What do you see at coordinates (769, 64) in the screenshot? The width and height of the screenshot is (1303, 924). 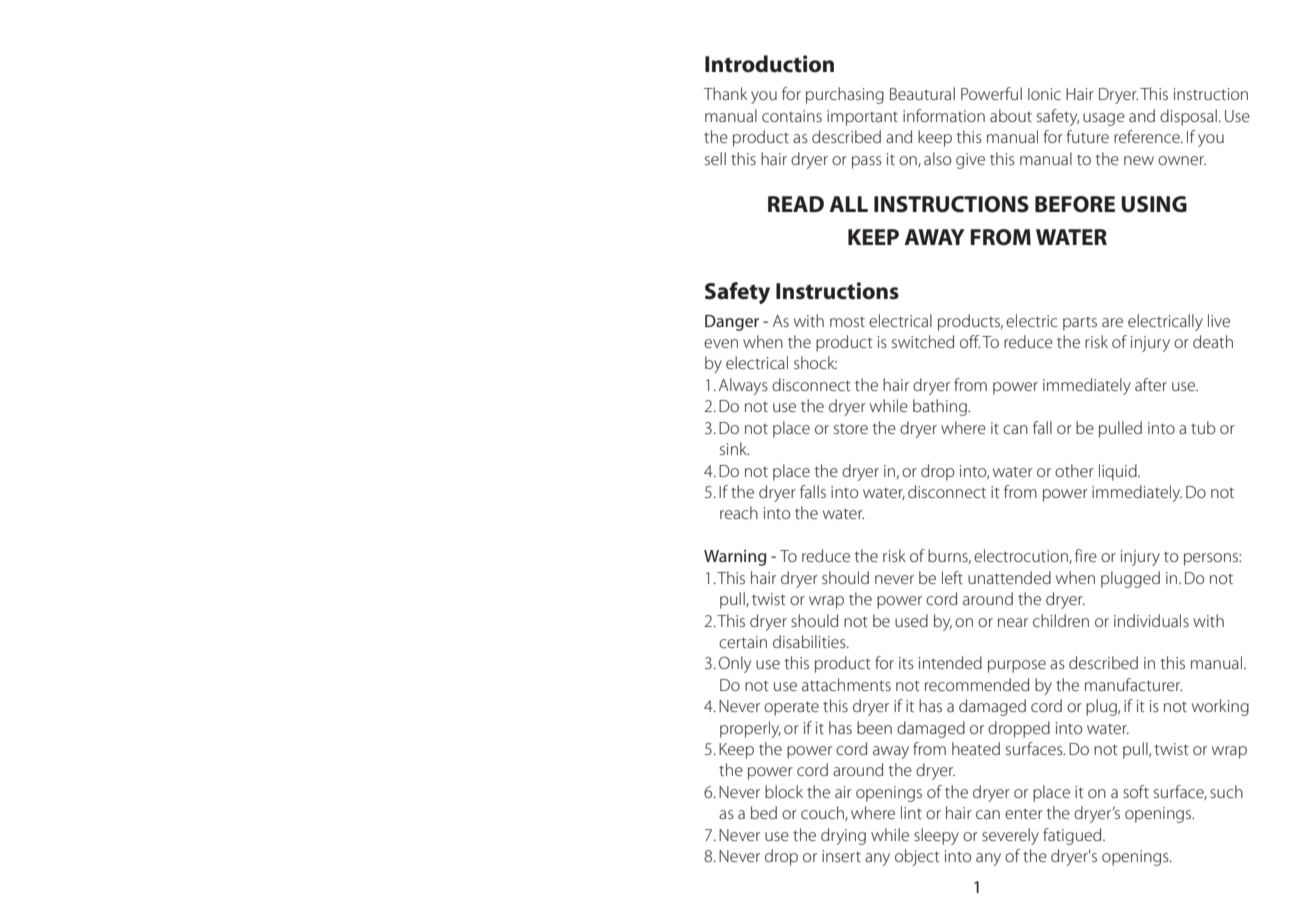 I see `Introduction` at bounding box center [769, 64].
